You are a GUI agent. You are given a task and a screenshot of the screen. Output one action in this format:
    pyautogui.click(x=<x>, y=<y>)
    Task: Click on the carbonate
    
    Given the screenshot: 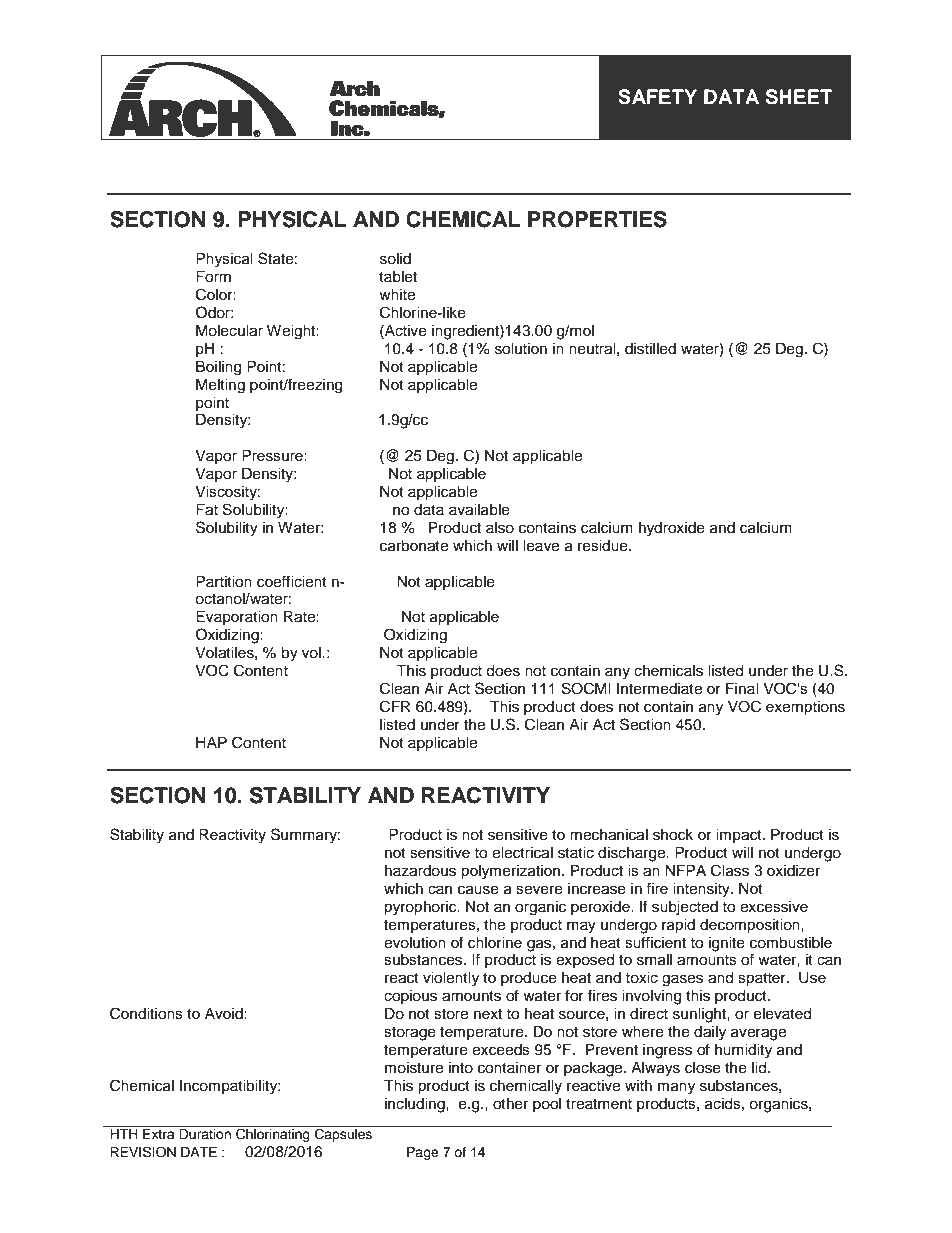 What is the action you would take?
    pyautogui.click(x=414, y=546)
